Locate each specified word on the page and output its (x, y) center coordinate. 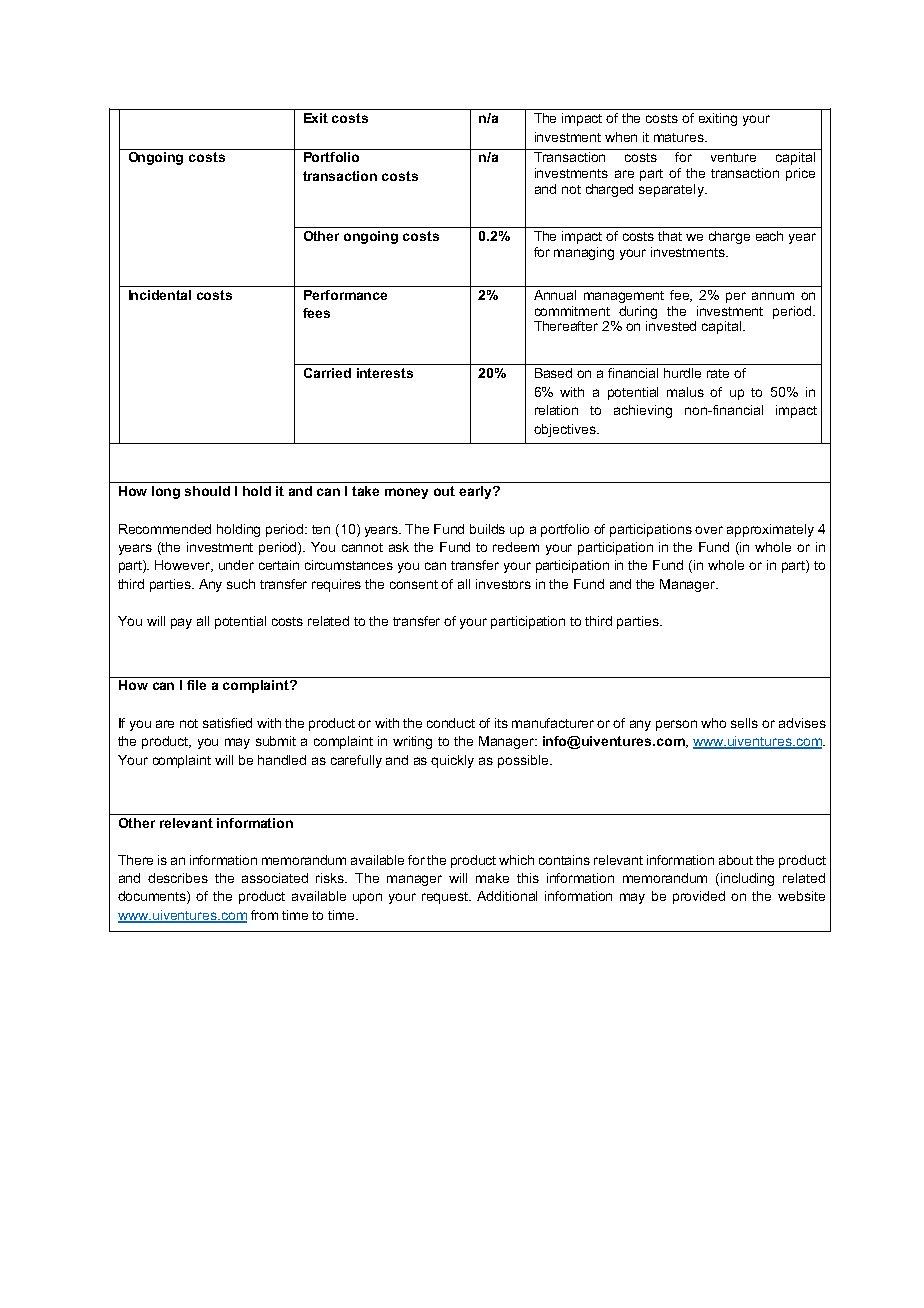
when (621, 137)
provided (699, 897)
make (492, 878)
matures (680, 137)
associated (275, 878)
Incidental (160, 295)
